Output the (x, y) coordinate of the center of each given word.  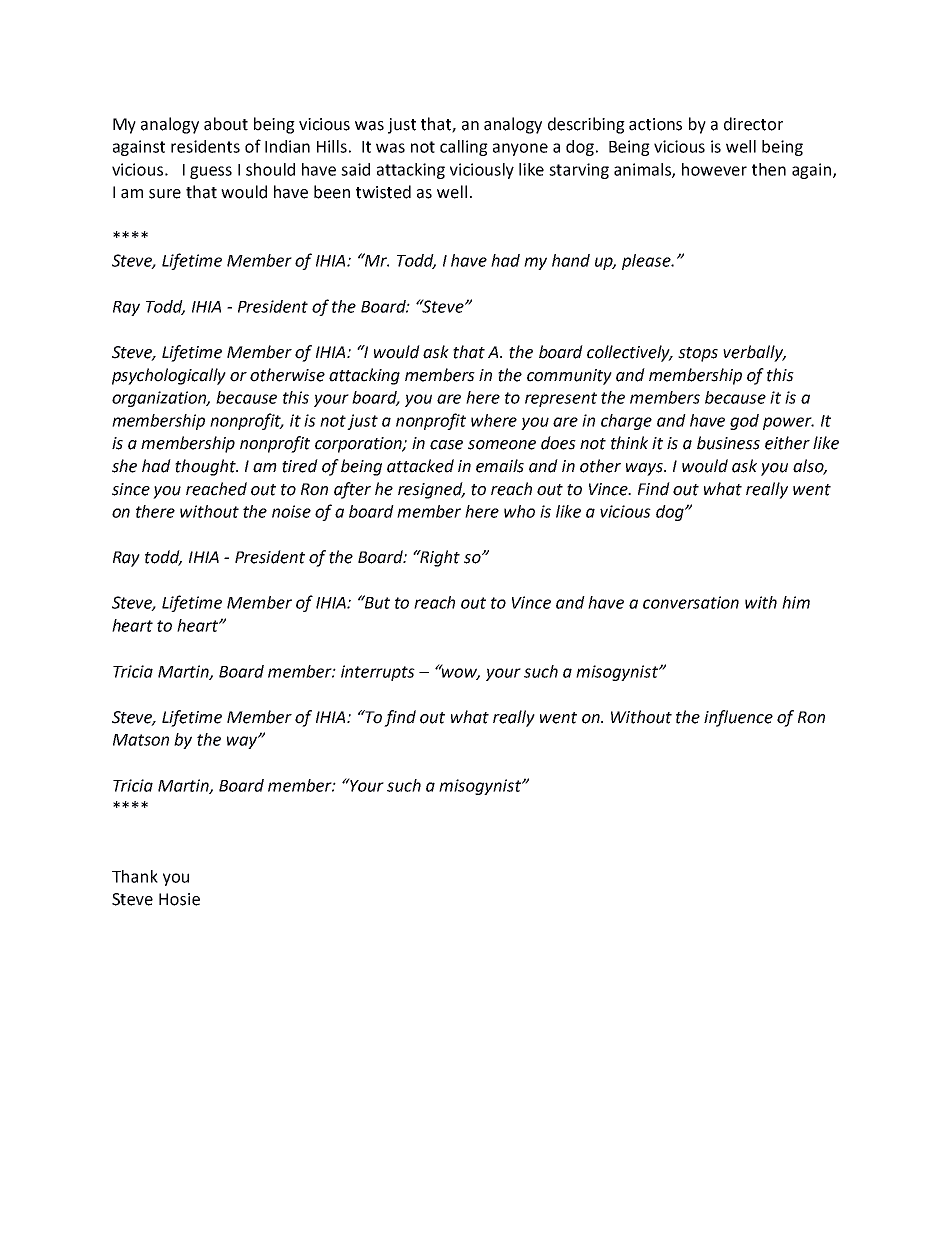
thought (206, 467)
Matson (141, 740)
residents (205, 146)
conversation (691, 602)
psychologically (169, 376)
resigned (431, 490)
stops (698, 354)
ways (646, 469)
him (796, 602)
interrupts (378, 673)
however (714, 169)
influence (738, 718)
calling (464, 148)
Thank (135, 876)
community (569, 377)
